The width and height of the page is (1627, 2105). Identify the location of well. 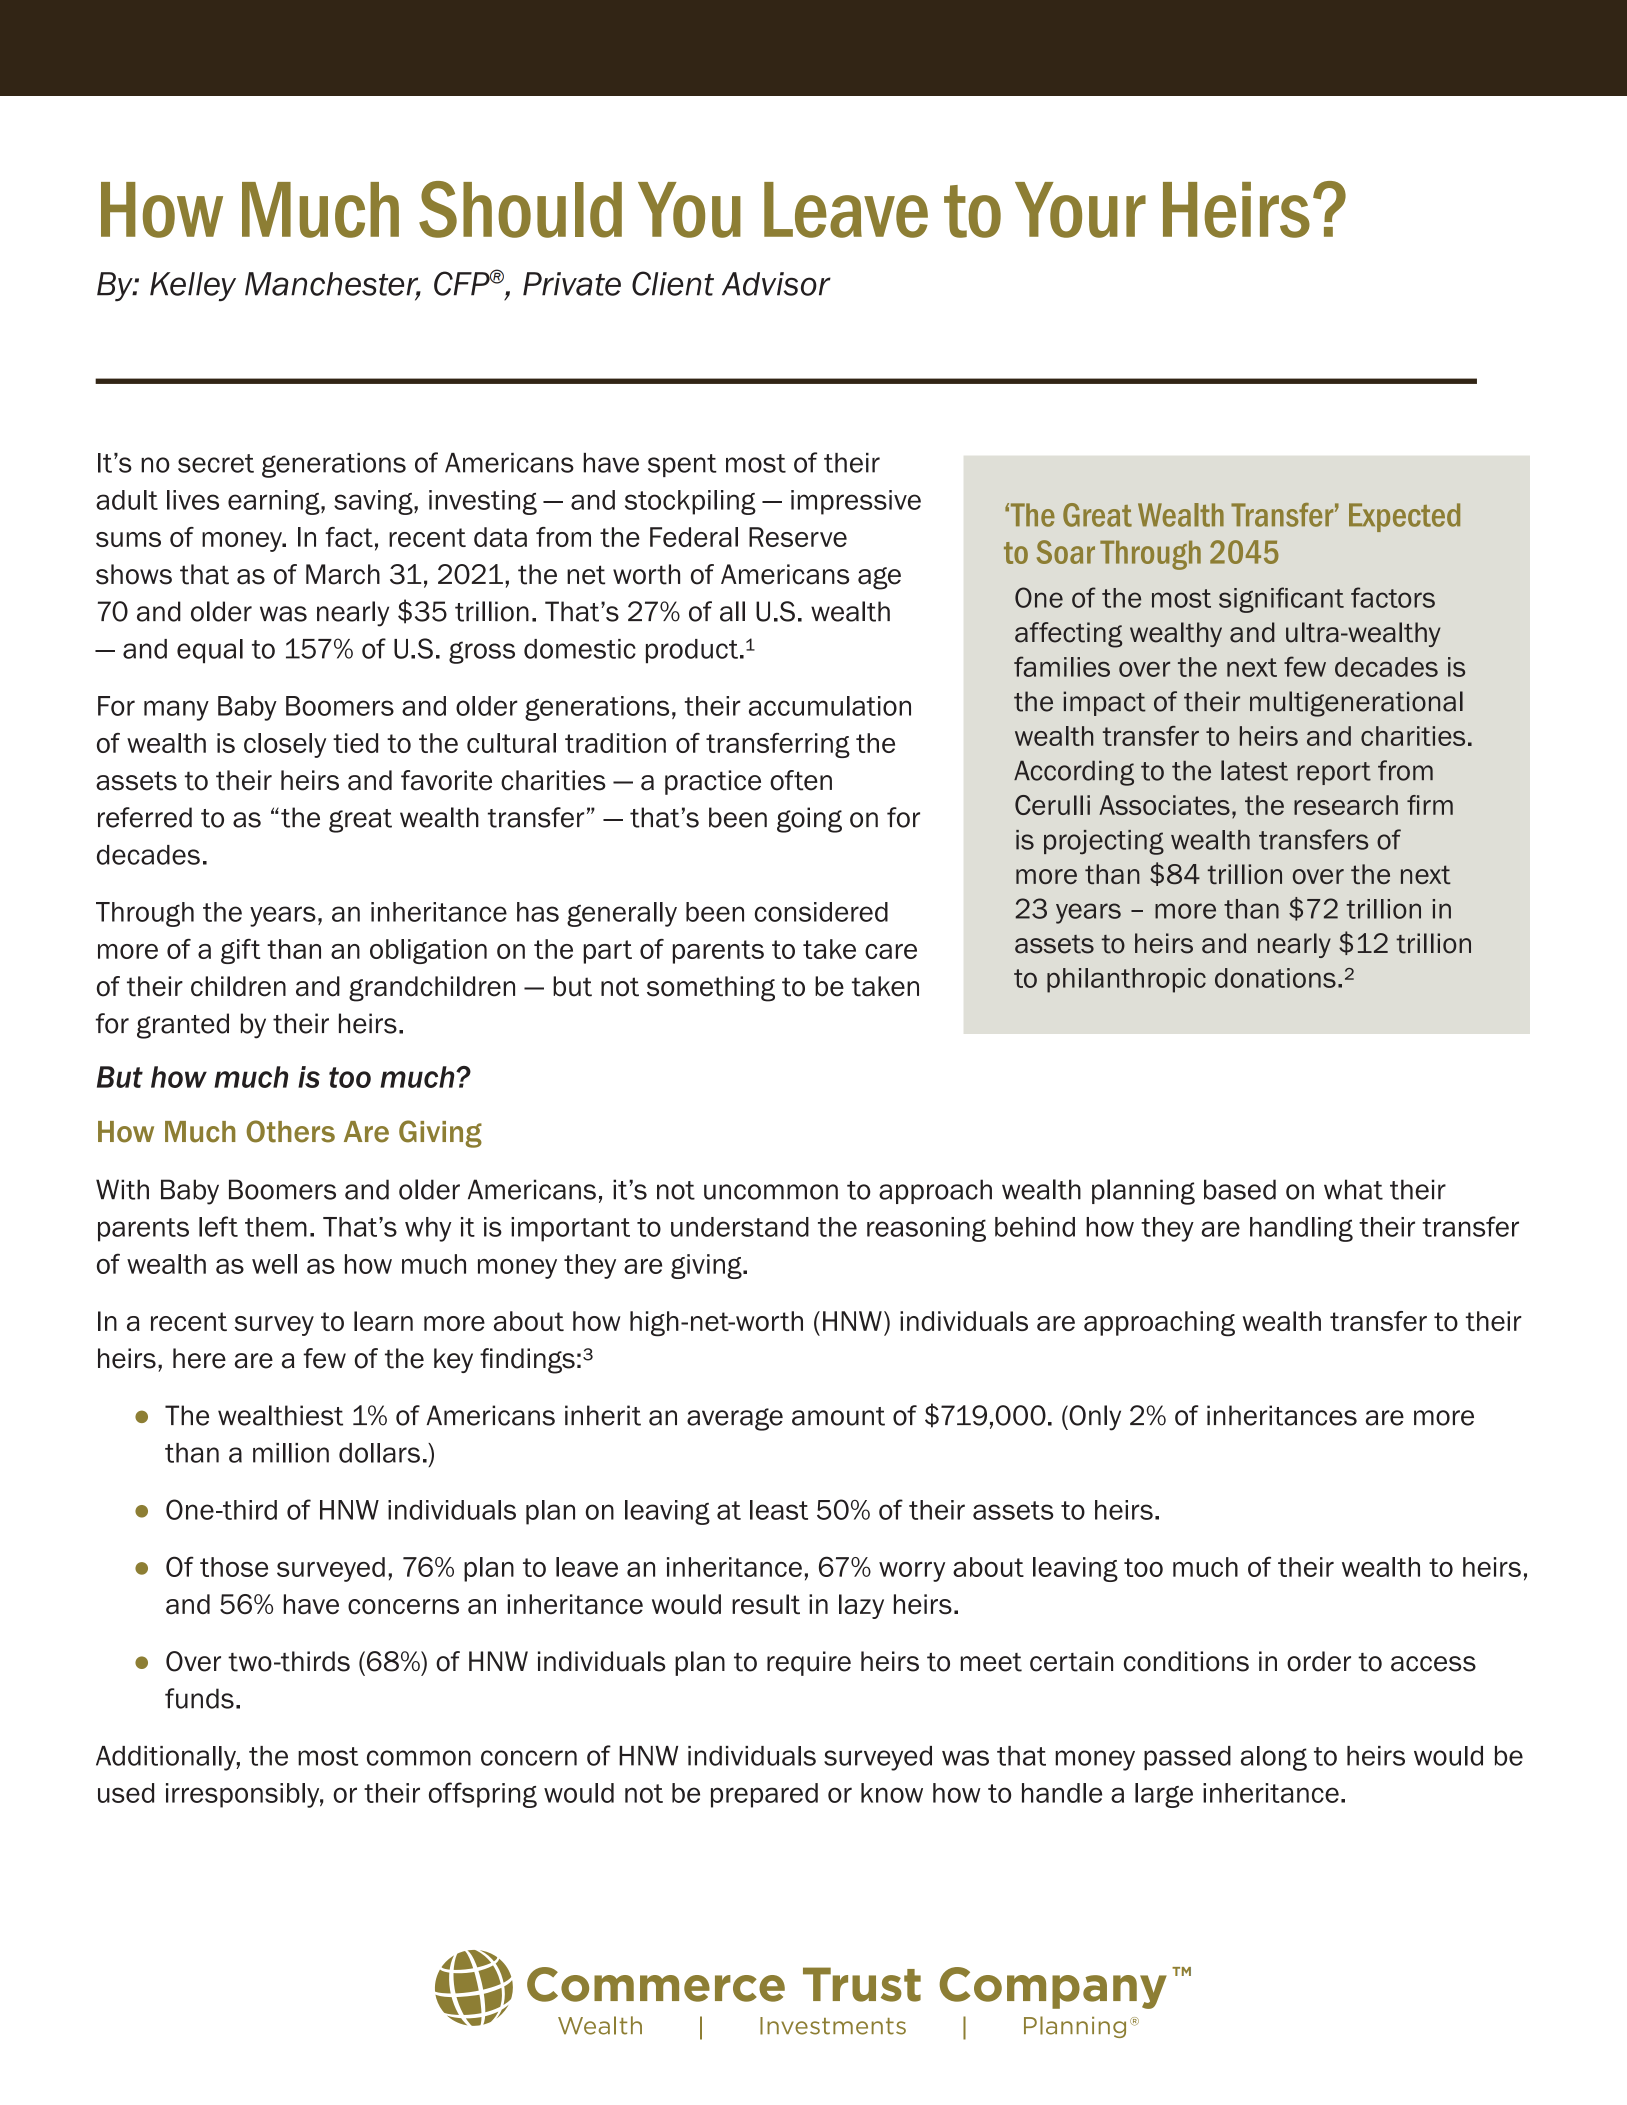
(274, 1264).
